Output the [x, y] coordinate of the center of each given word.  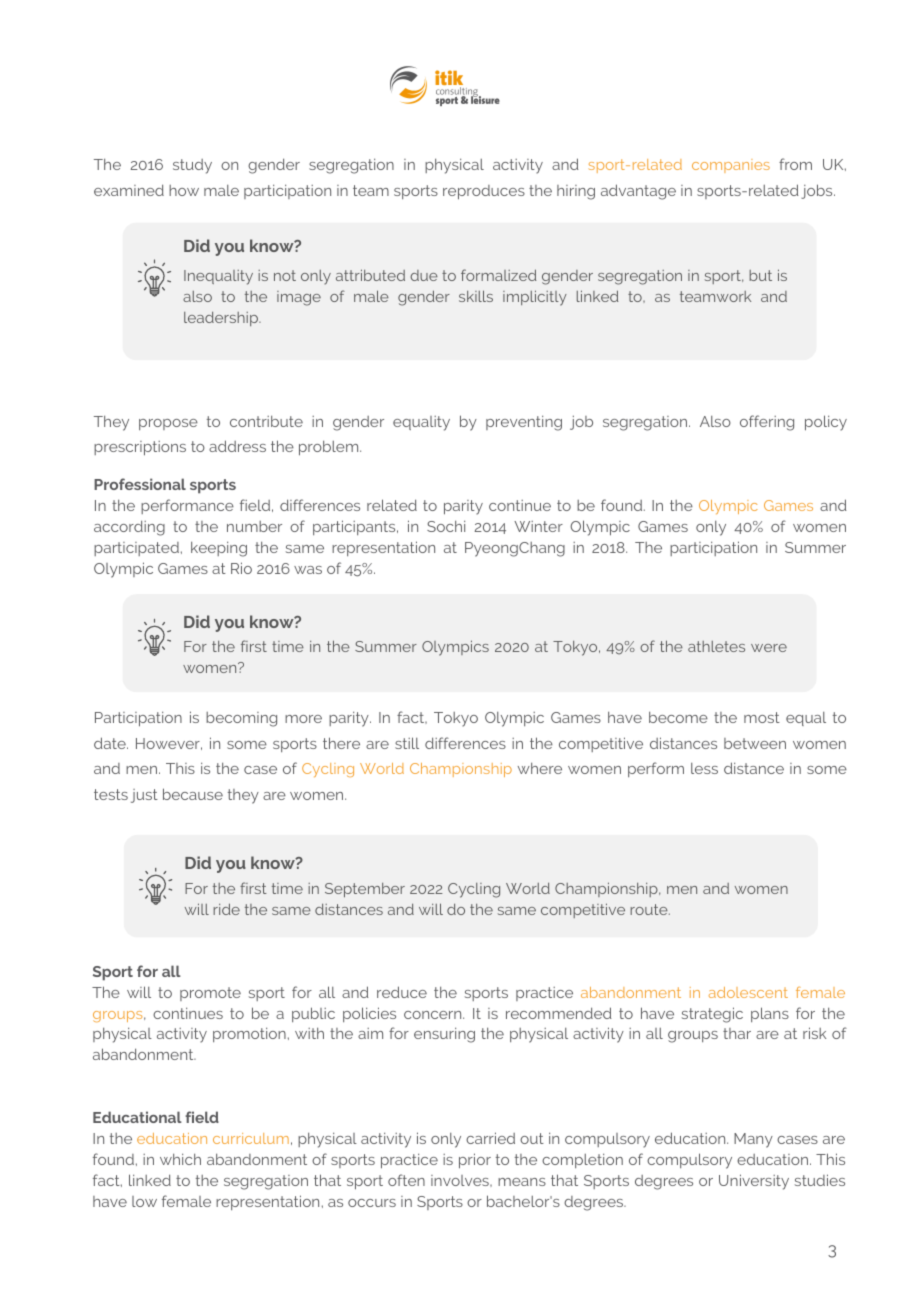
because [193, 794]
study [192, 166]
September [365, 890]
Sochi [446, 526]
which [180, 1159]
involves [461, 1180]
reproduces [484, 192]
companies [731, 166]
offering [767, 423]
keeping [219, 549]
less [704, 768]
